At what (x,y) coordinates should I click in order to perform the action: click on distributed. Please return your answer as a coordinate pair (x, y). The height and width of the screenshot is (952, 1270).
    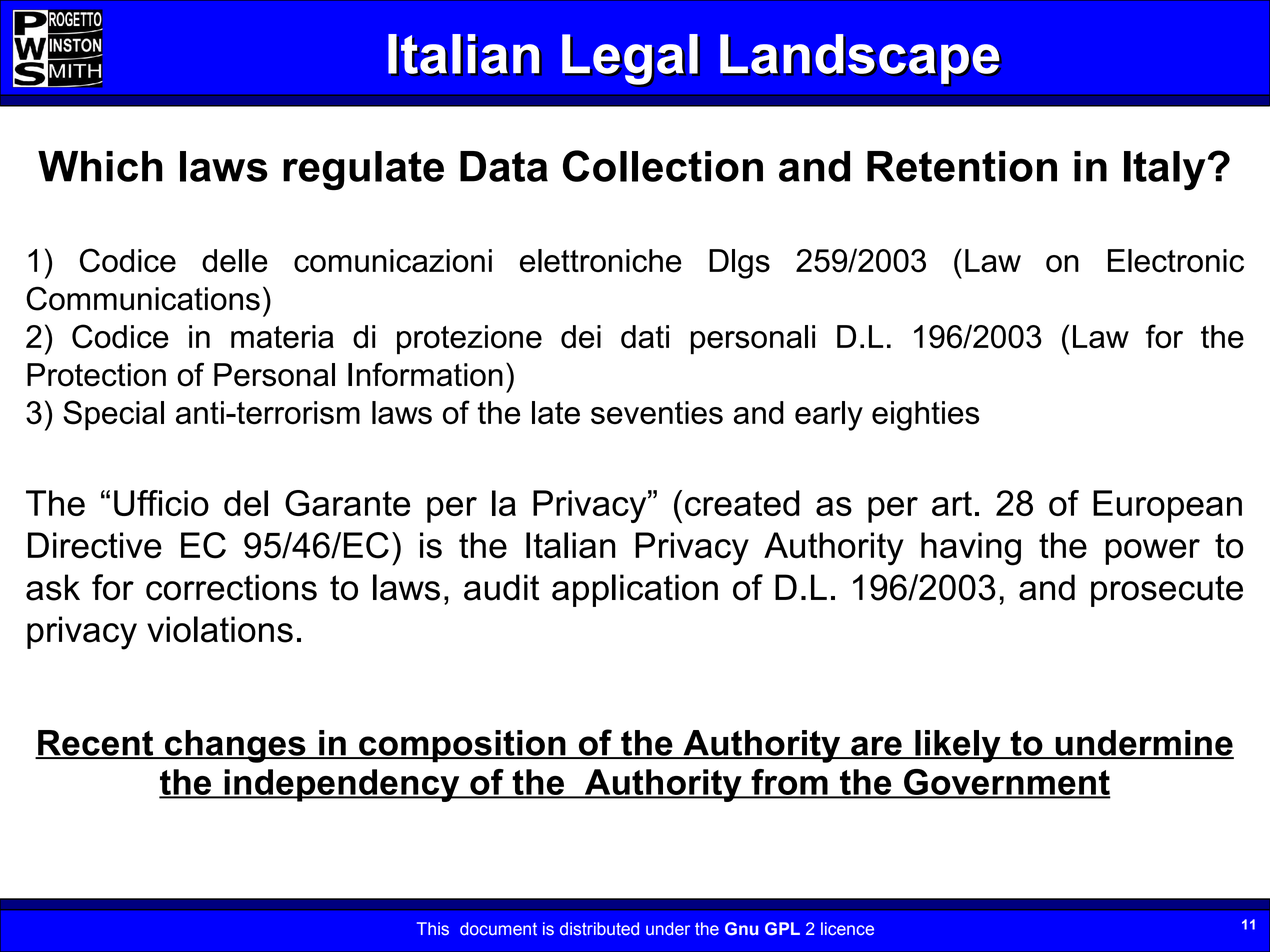
    Looking at the image, I should click on (599, 929).
